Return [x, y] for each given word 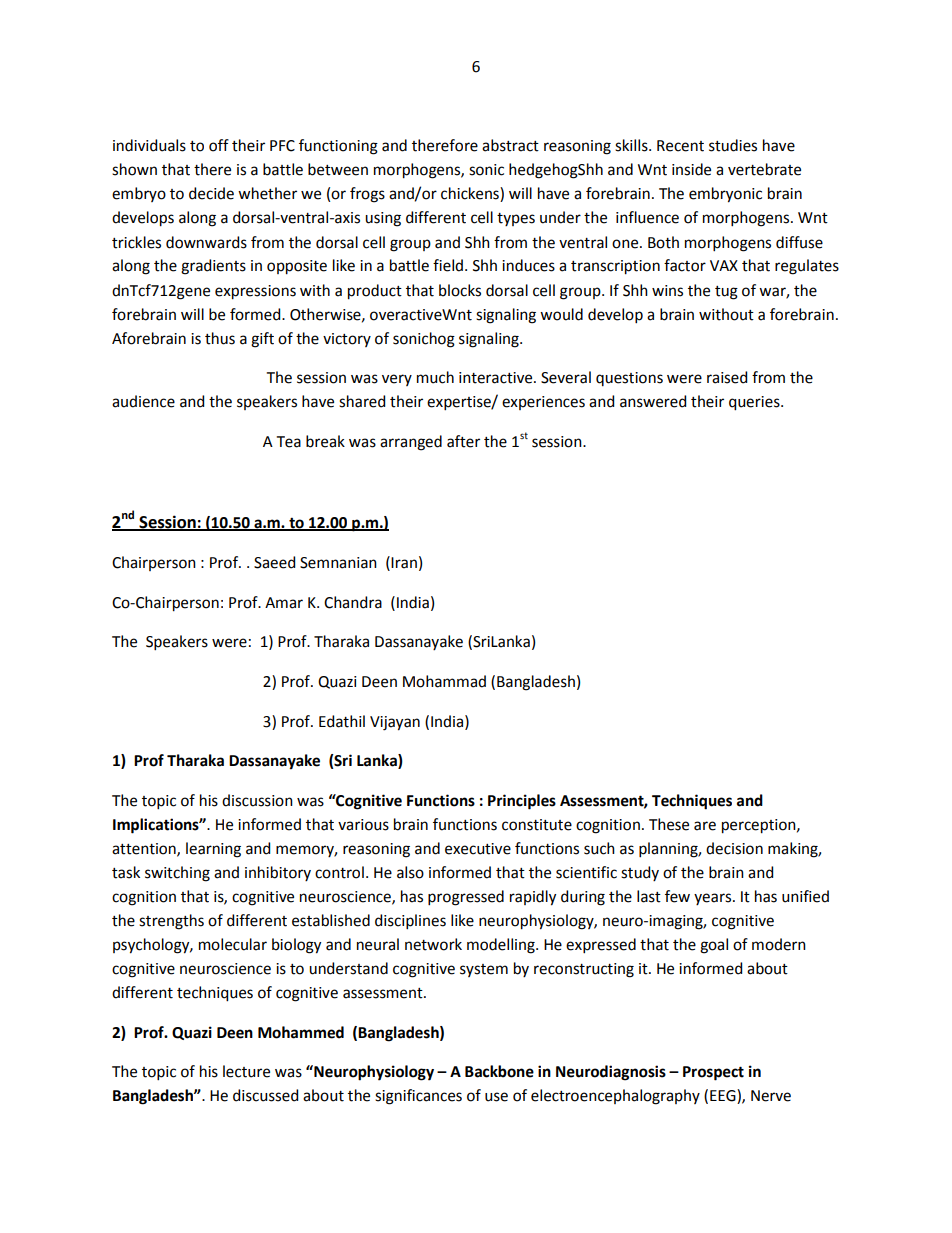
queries [755, 403]
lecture [246, 1071]
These [669, 824]
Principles [522, 802]
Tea [289, 442]
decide [211, 193]
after [463, 441]
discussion [257, 800]
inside [691, 169]
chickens [471, 194]
